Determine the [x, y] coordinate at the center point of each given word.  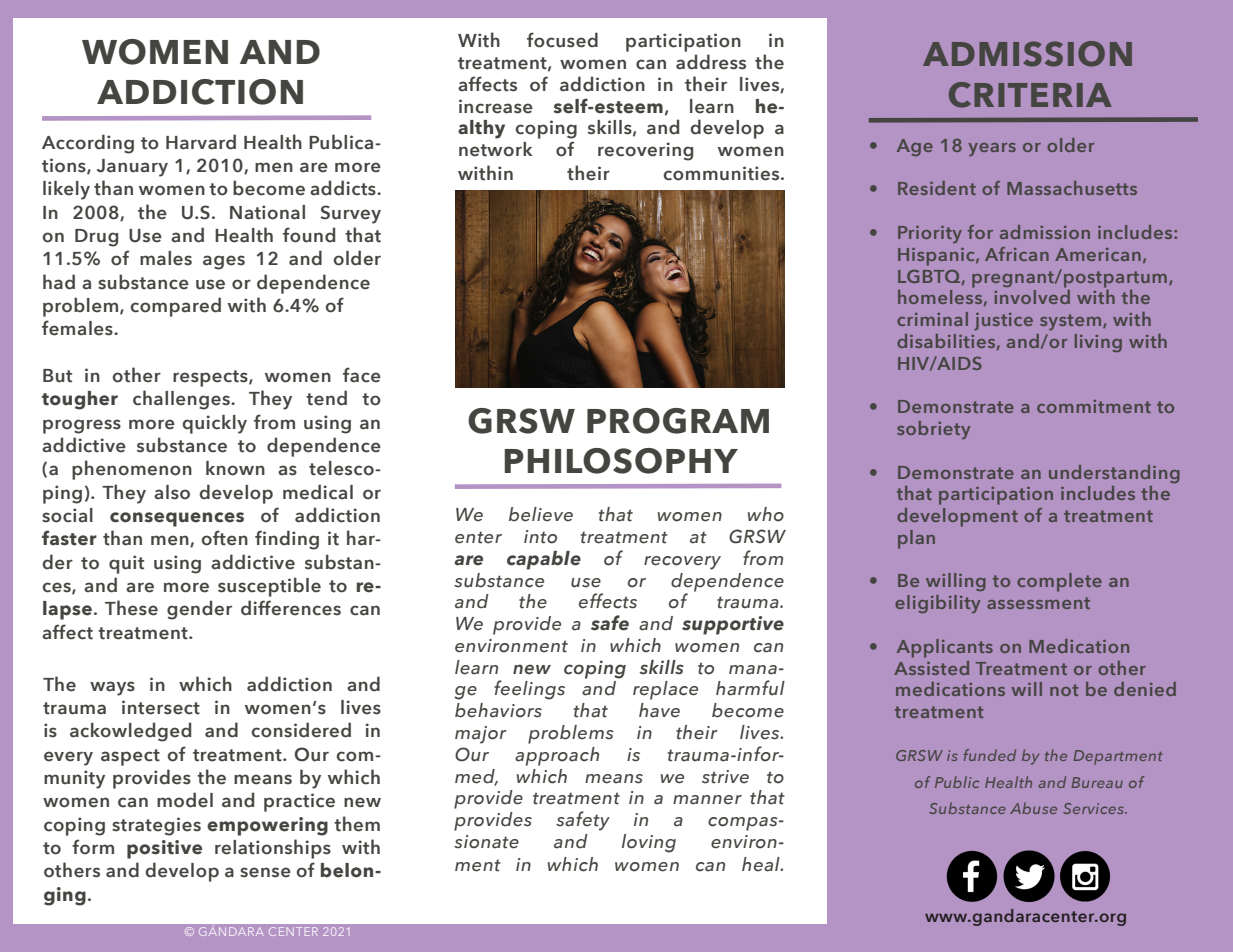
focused [562, 40]
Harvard [201, 142]
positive [164, 849]
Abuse [1033, 808]
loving [649, 843]
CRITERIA [1030, 95]
